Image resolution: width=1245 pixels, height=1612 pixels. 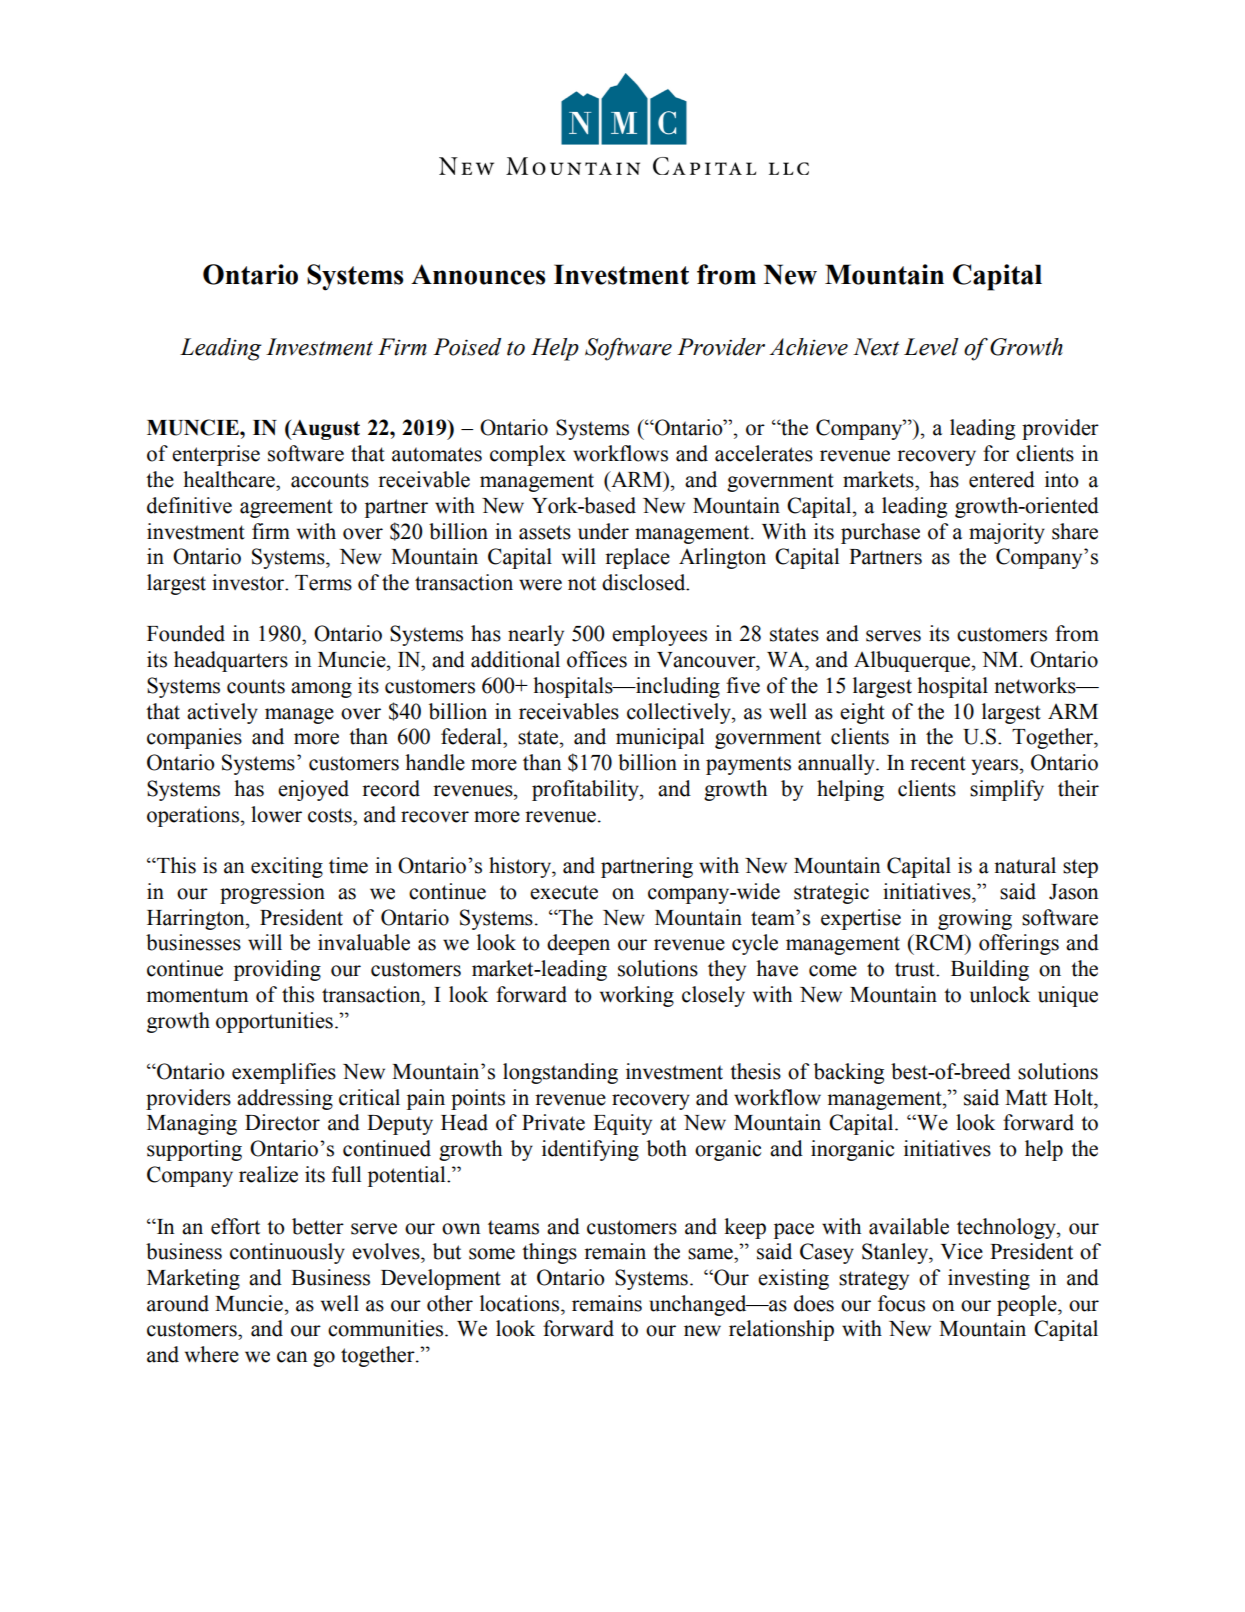 What do you see at coordinates (478, 274) in the image?
I see `Announces` at bounding box center [478, 274].
